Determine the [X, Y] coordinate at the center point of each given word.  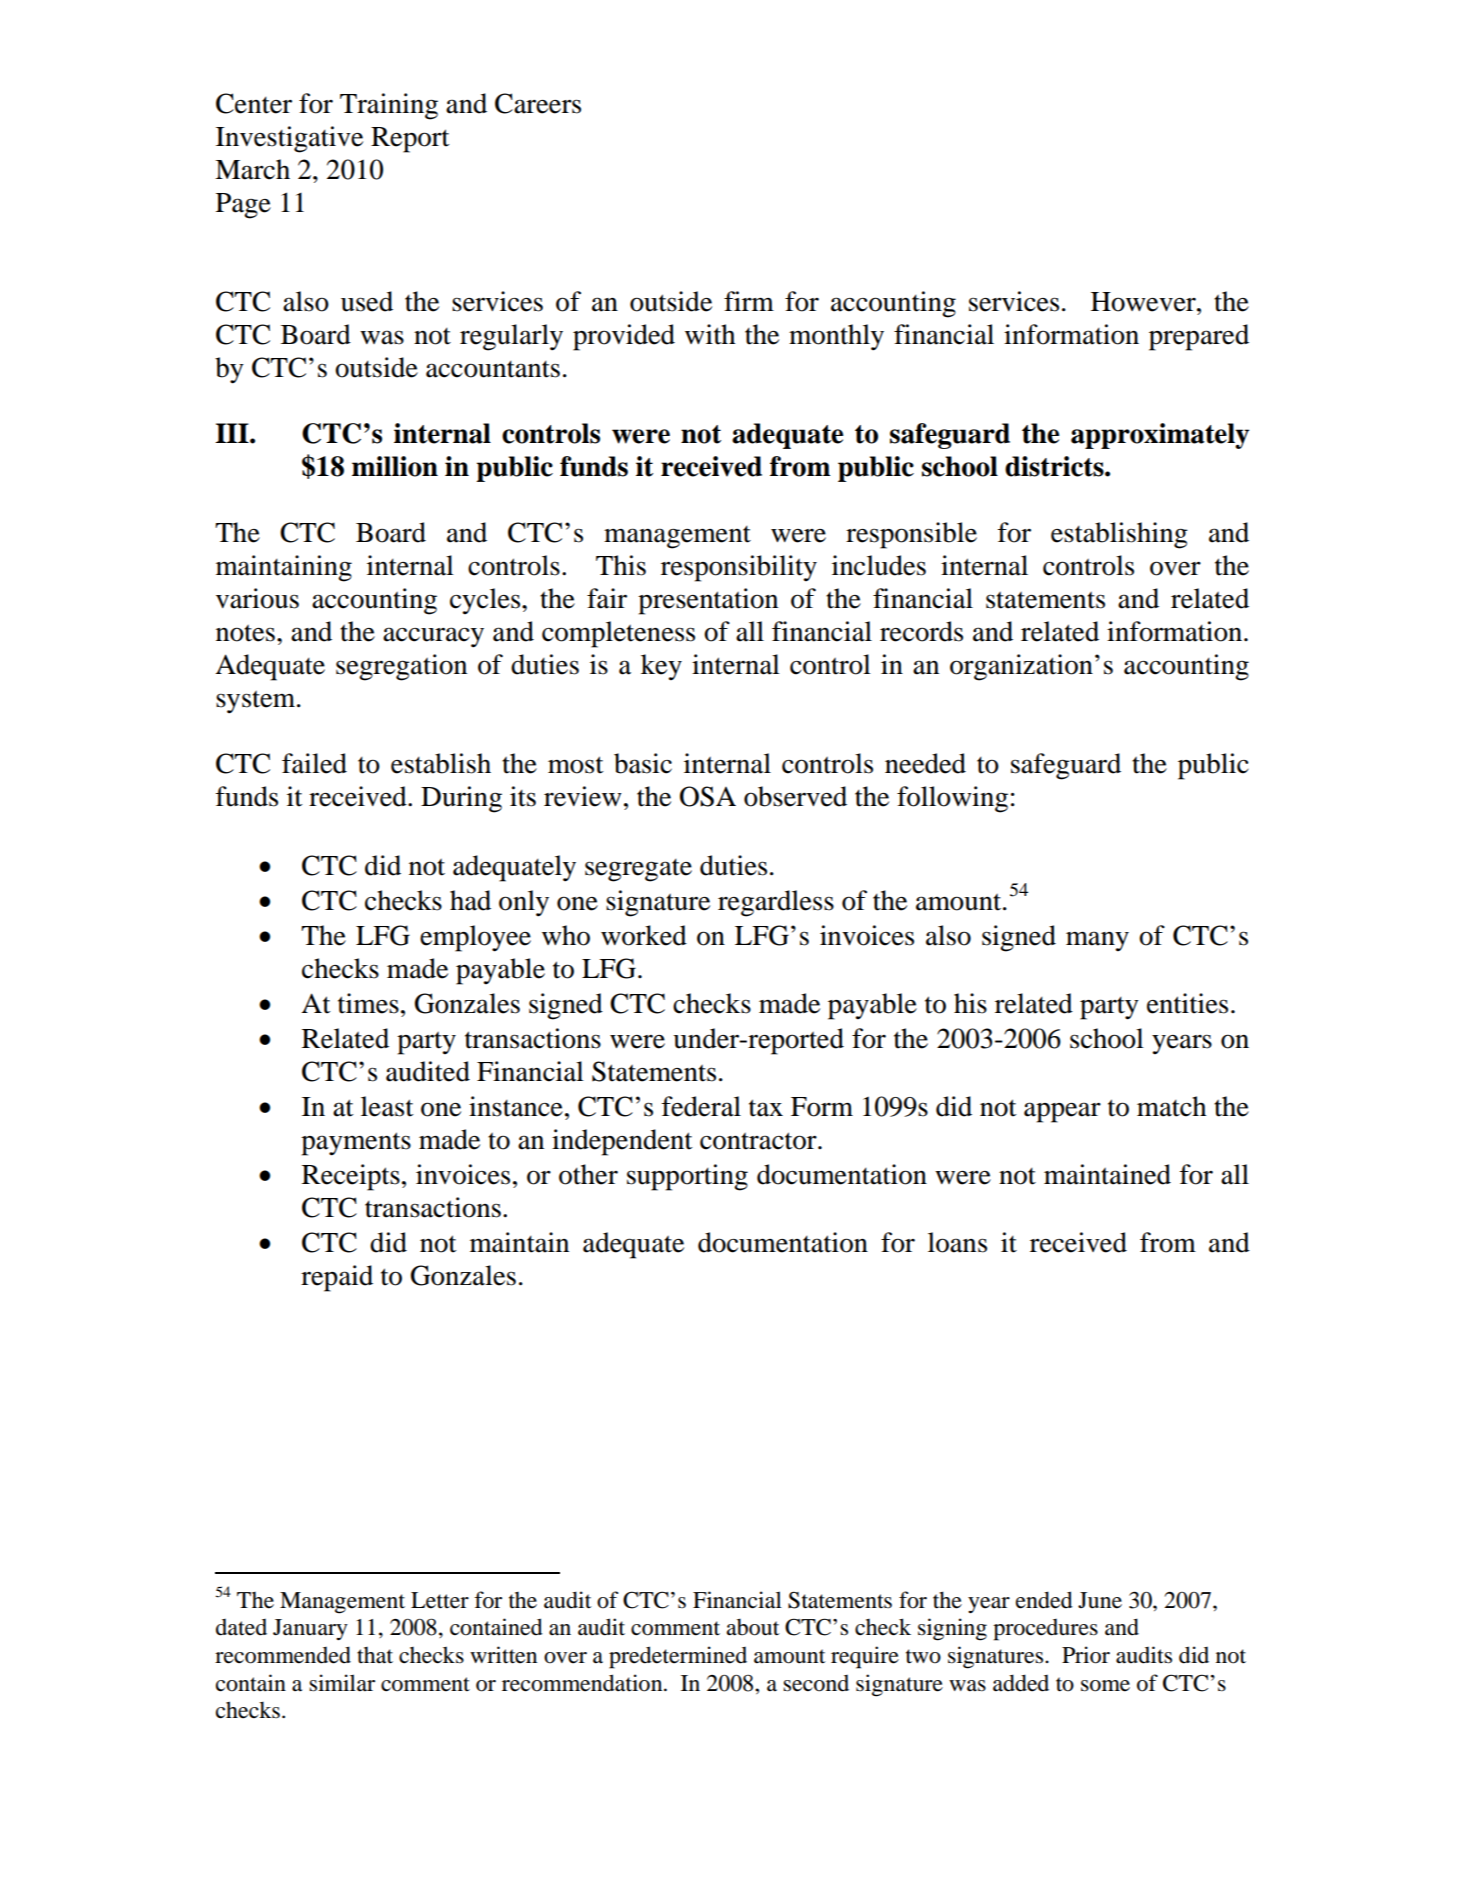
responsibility [739, 568]
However [1144, 302]
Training [389, 106]
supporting [687, 1177]
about [753, 1627]
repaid [337, 1278]
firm [749, 301]
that [375, 1655]
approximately [1160, 436]
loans [957, 1242]
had [470, 900]
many [1097, 941]
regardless [776, 903]
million [395, 466]
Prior [1086, 1655]
